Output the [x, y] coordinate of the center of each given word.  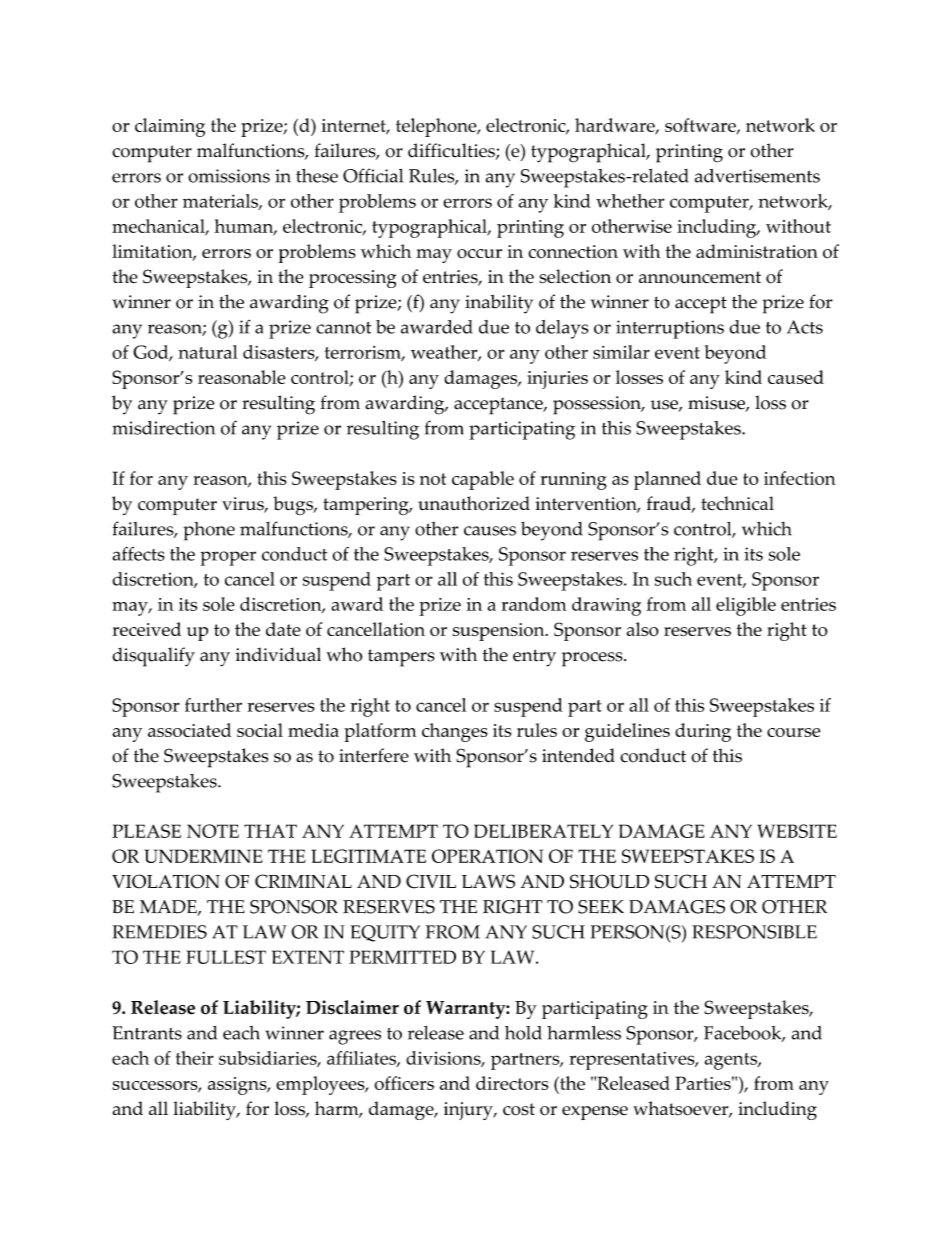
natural [208, 352]
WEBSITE [797, 831]
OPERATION [487, 856]
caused [796, 377]
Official [373, 175]
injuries [557, 380]
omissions [229, 176]
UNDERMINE [203, 856]
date [283, 629]
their [195, 1058]
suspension [500, 632]
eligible [746, 606]
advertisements [757, 176]
